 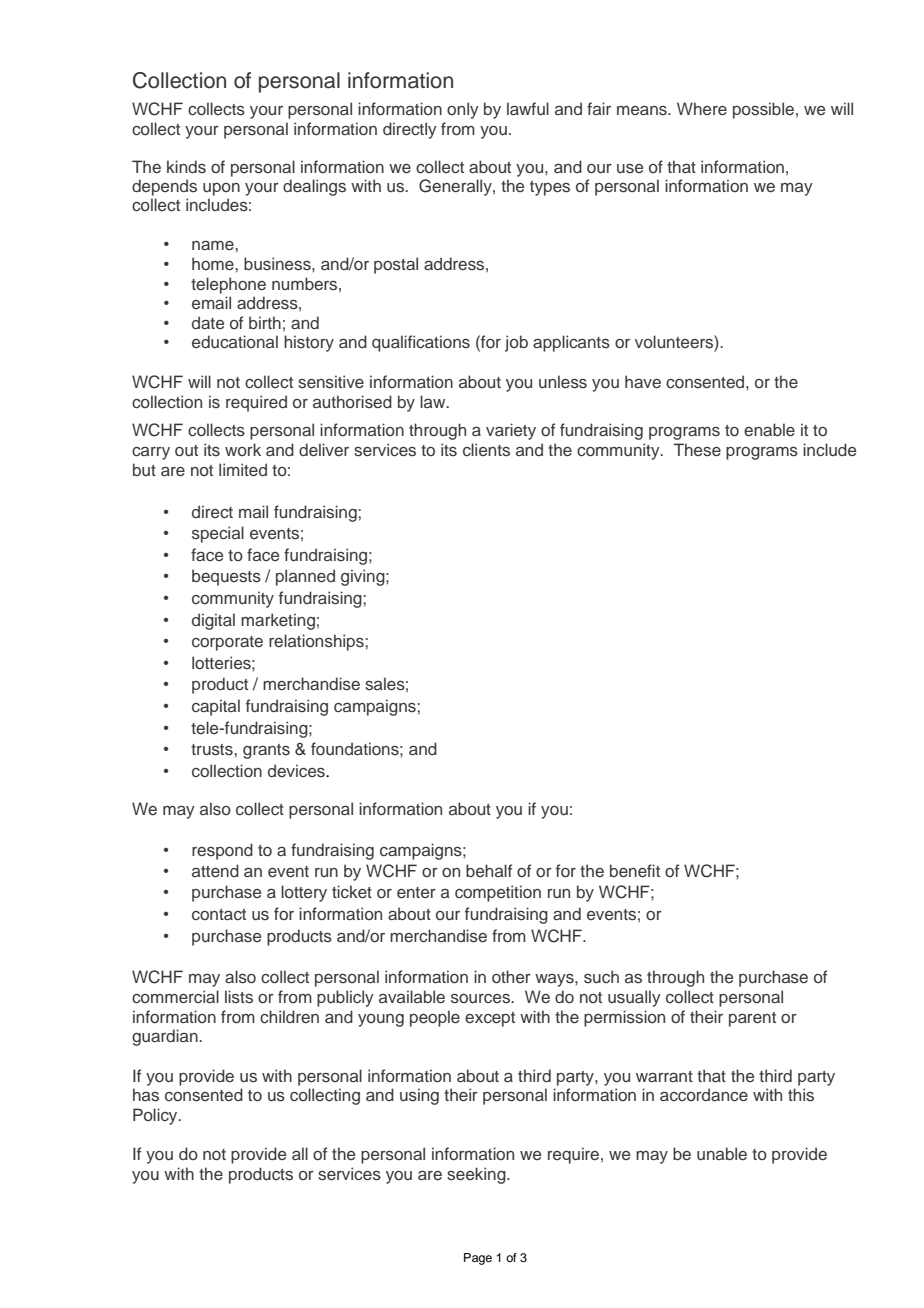 What do you see at coordinates (186, 166) in the screenshot?
I see `kinds` at bounding box center [186, 166].
